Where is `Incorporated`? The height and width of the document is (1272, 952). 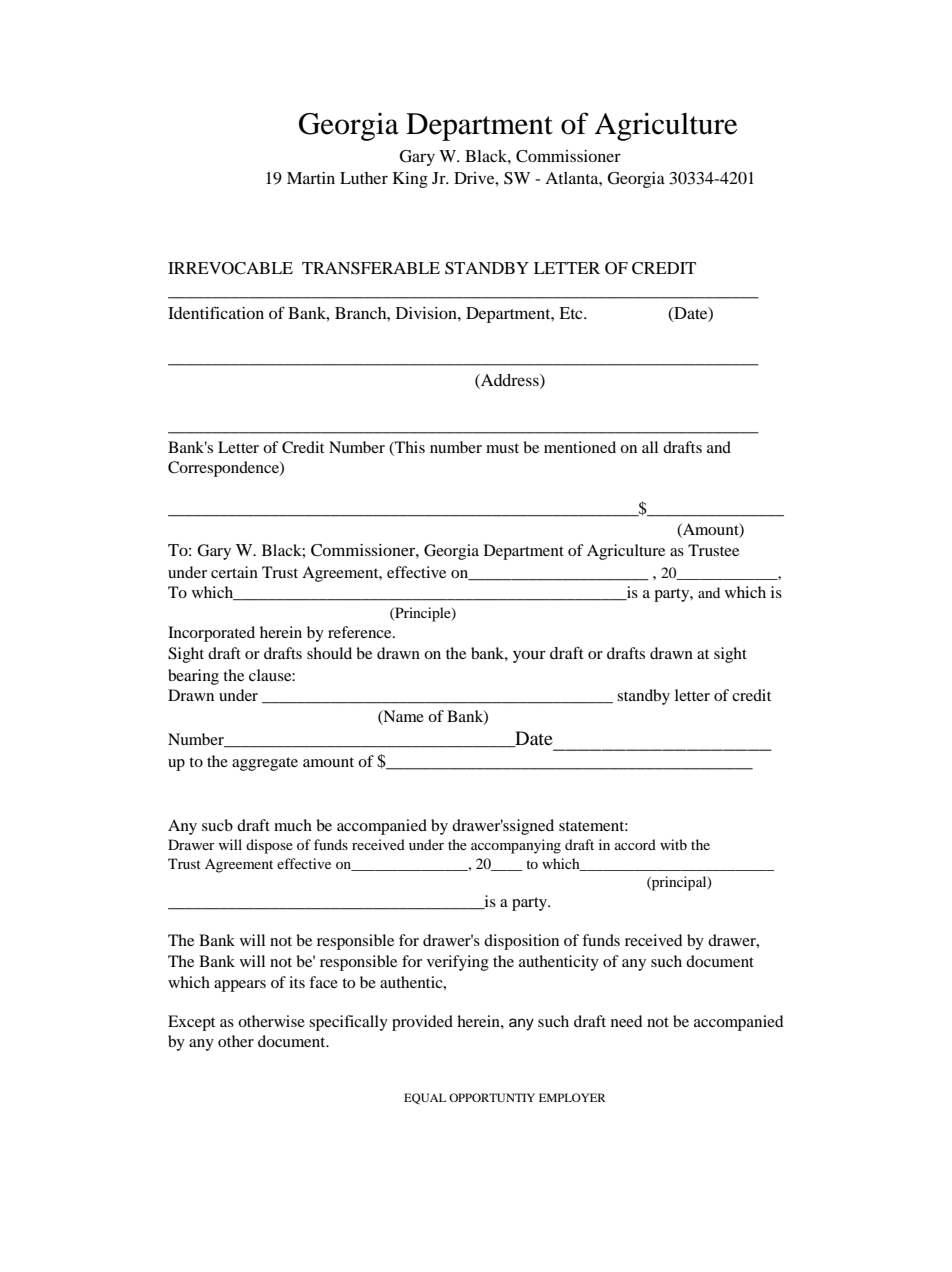
Incorporated is located at coordinates (211, 634).
